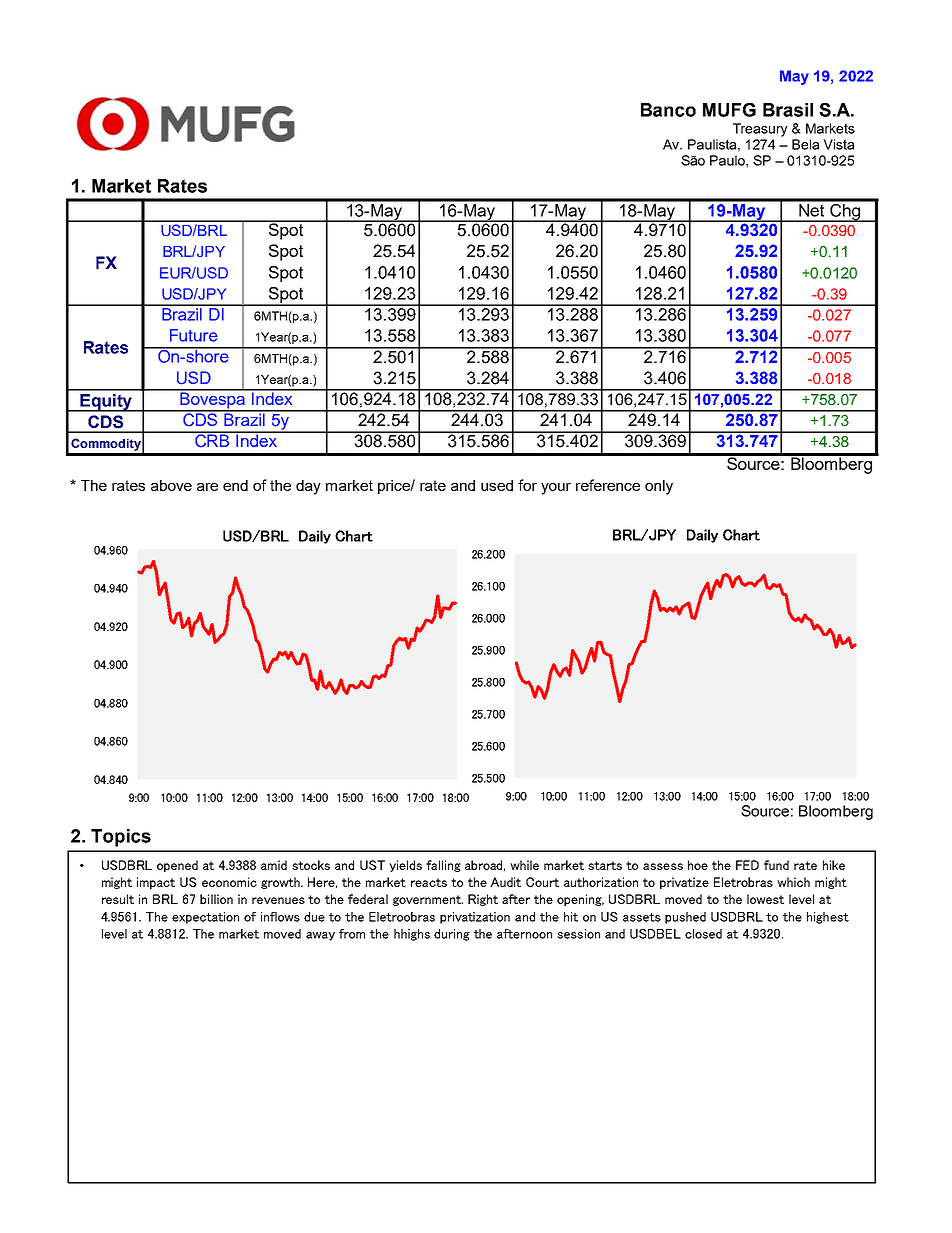 The image size is (952, 1233). What do you see at coordinates (497, 485) in the screenshot?
I see `used` at bounding box center [497, 485].
